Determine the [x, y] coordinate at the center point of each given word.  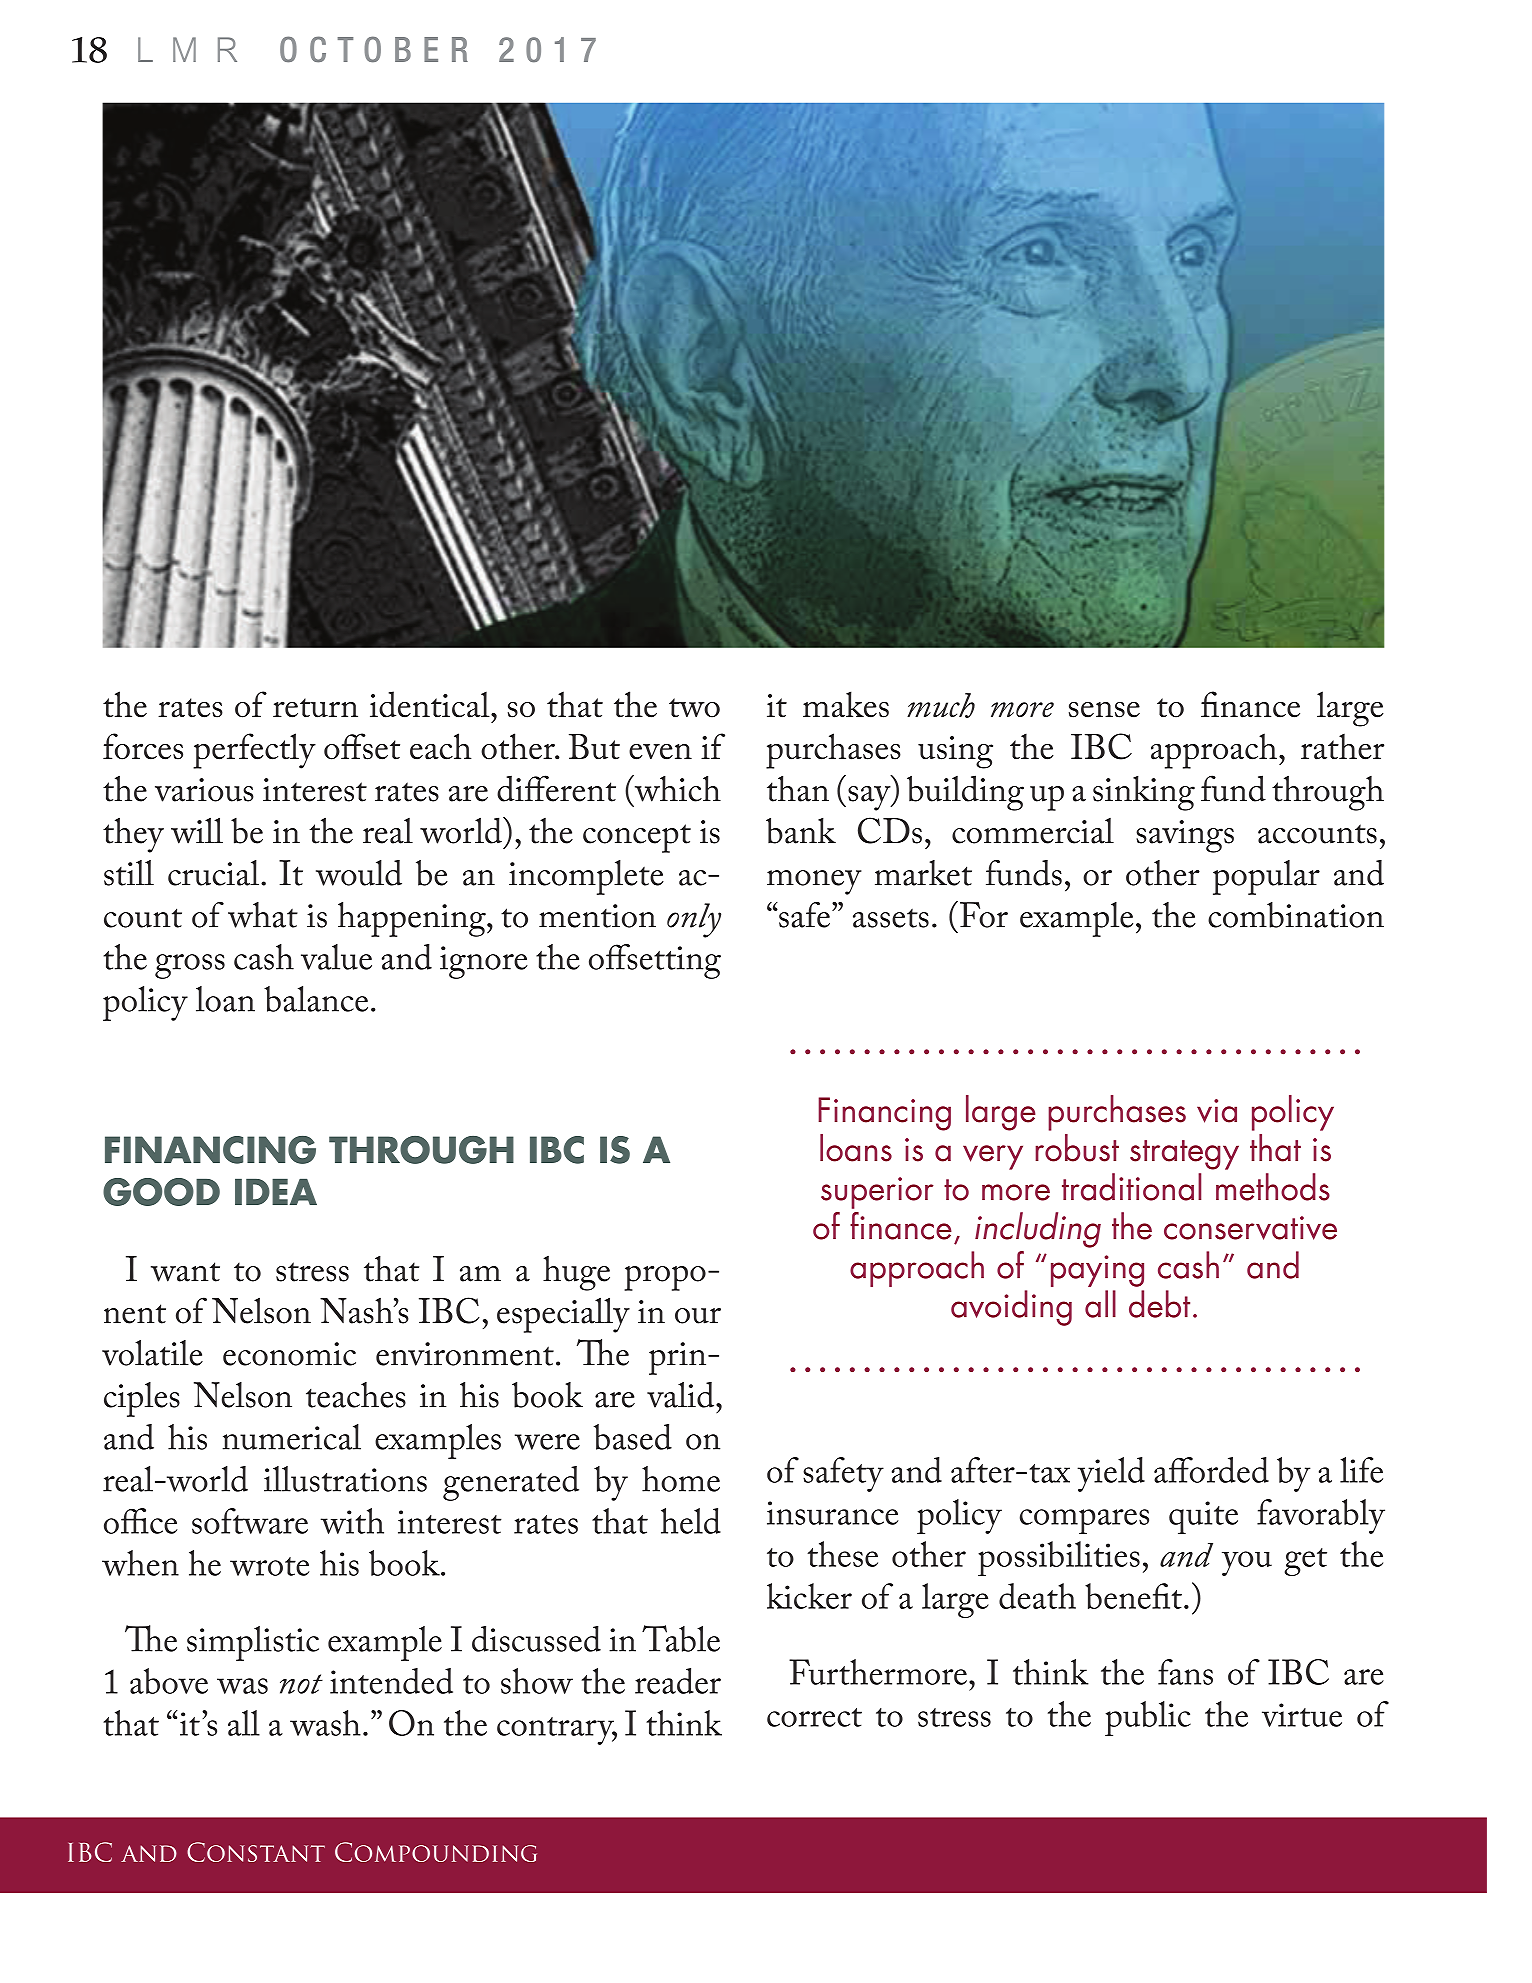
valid [682, 1395]
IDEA [276, 1191]
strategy [1184, 1155]
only [694, 920]
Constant [256, 1852]
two [694, 708]
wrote [269, 1566]
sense [1104, 710]
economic [289, 1354]
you [1247, 1563]
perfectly [254, 751]
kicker [809, 1596]
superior [877, 1193]
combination [1296, 915]
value [336, 957]
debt [1159, 1304]
